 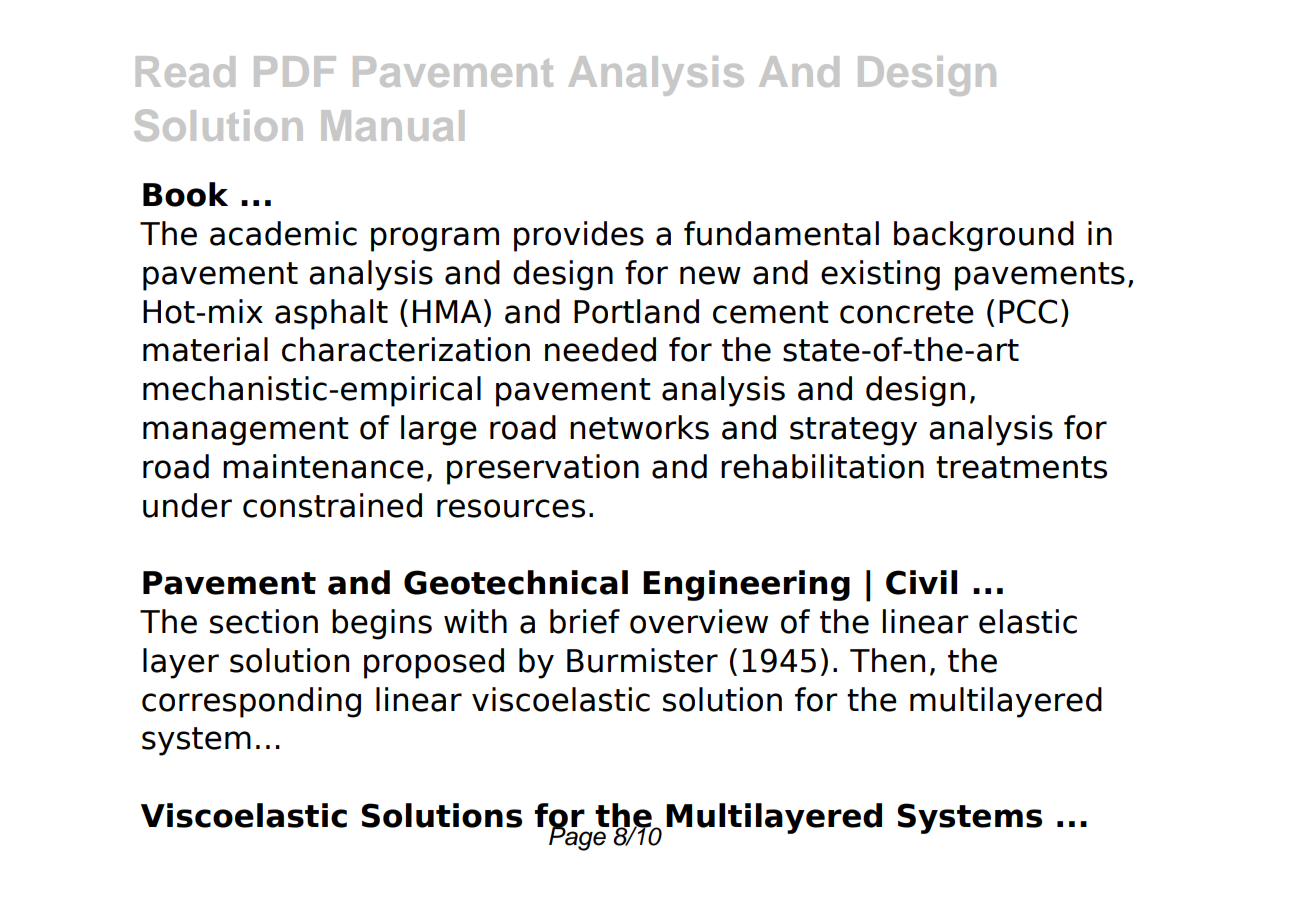 I want to click on Page, so click(x=578, y=837).
